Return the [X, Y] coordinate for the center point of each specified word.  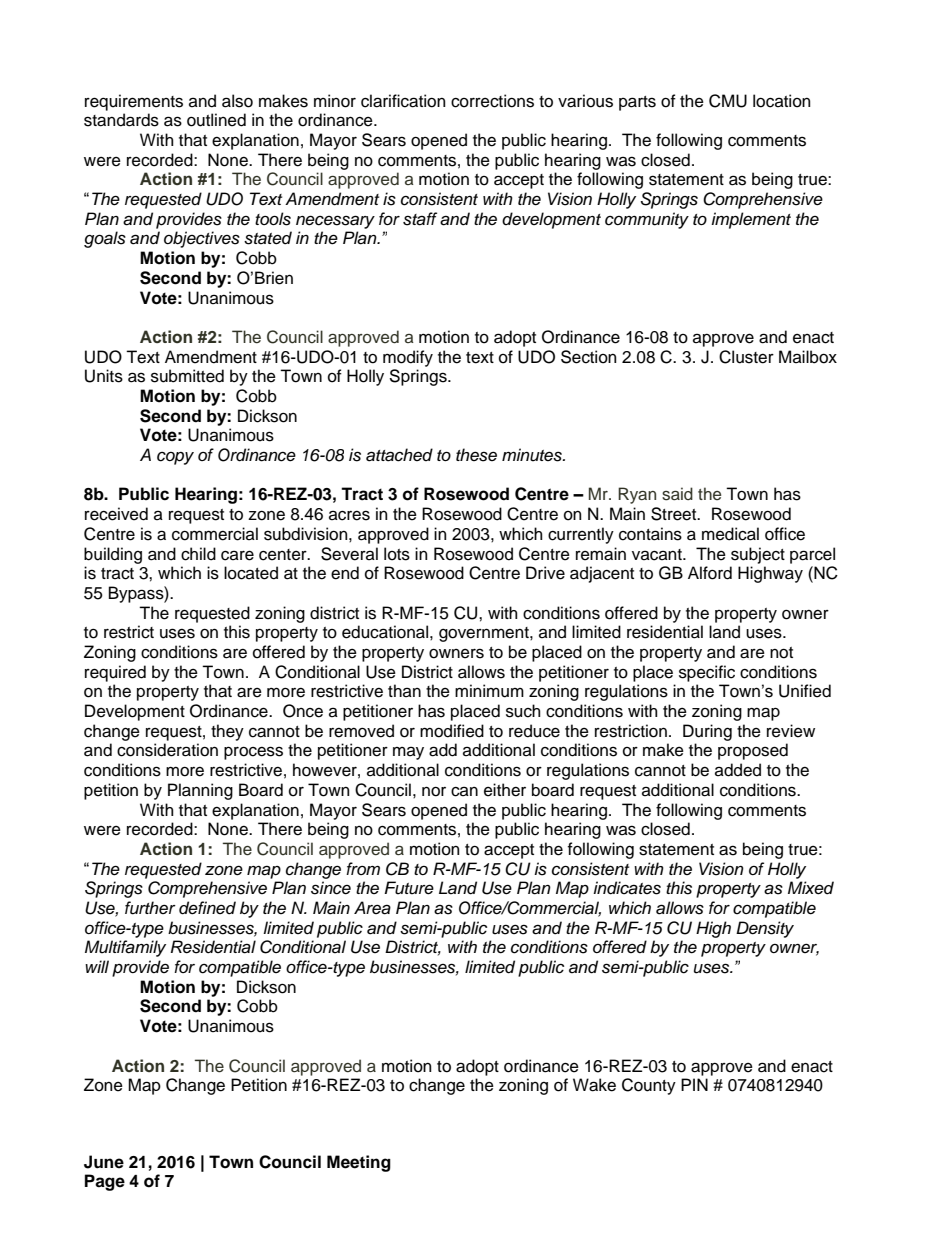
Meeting [359, 1163]
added [738, 770]
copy [175, 458]
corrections [492, 101]
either [505, 790]
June [104, 1162]
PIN [694, 1084]
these [476, 455]
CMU [728, 101]
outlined [216, 120]
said [677, 494]
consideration [167, 750]
